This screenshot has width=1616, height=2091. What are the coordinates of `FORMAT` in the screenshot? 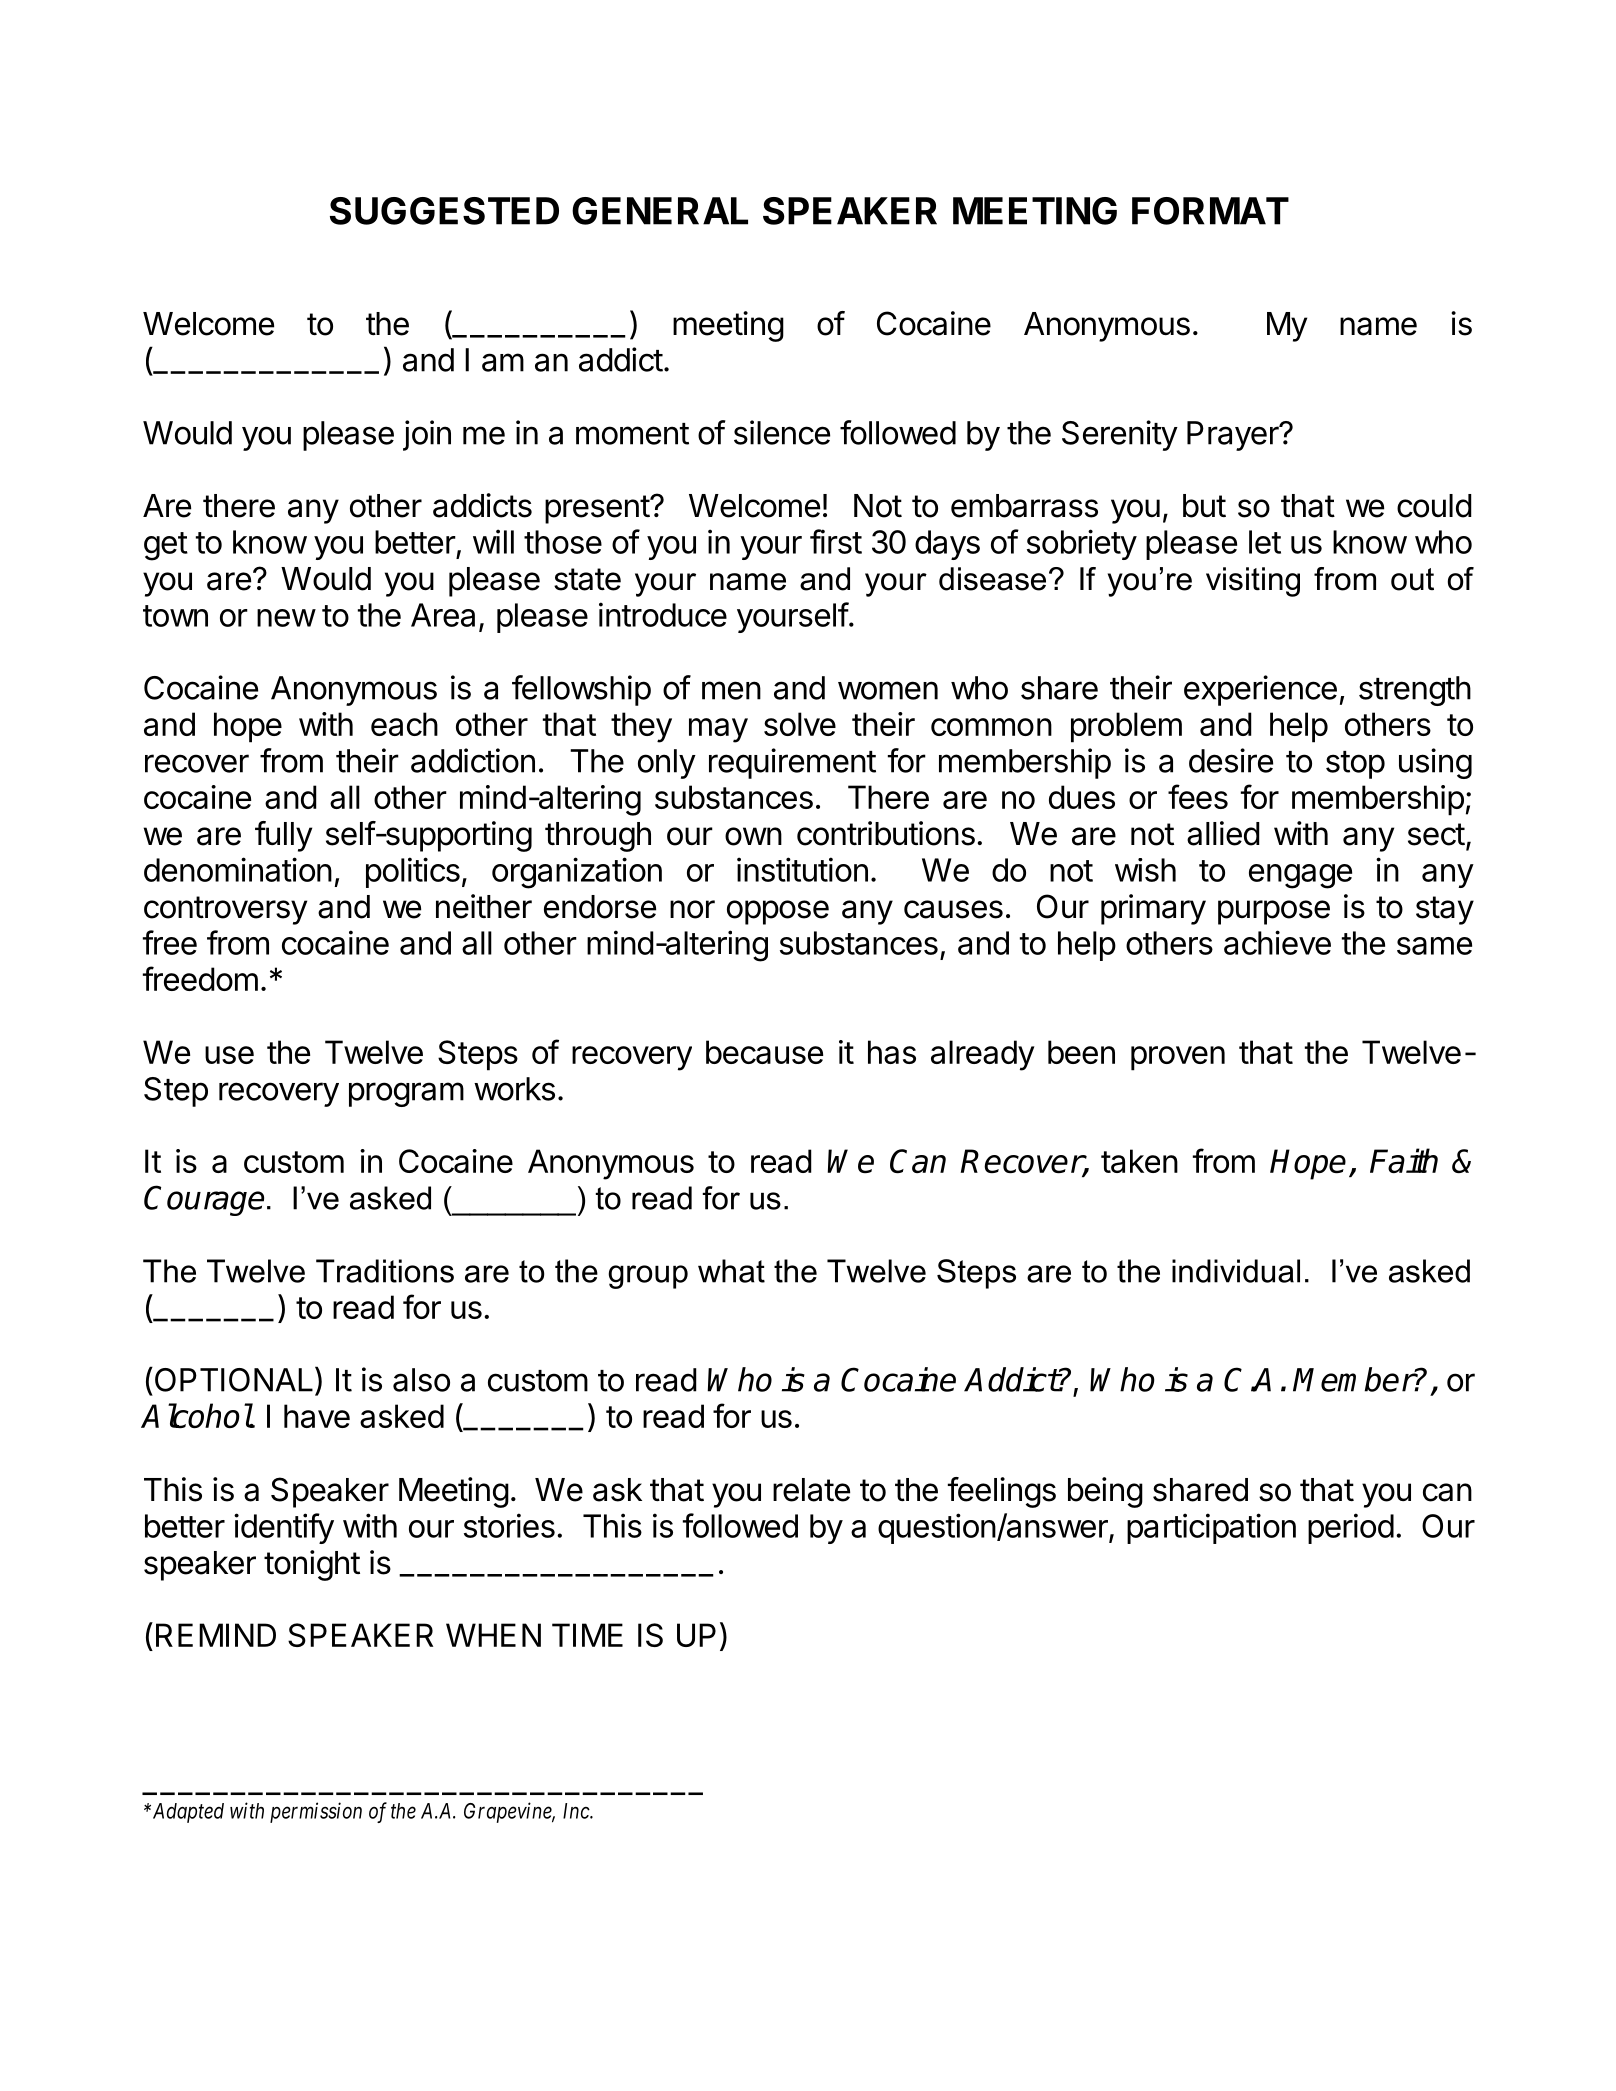 It's located at (1210, 211).
